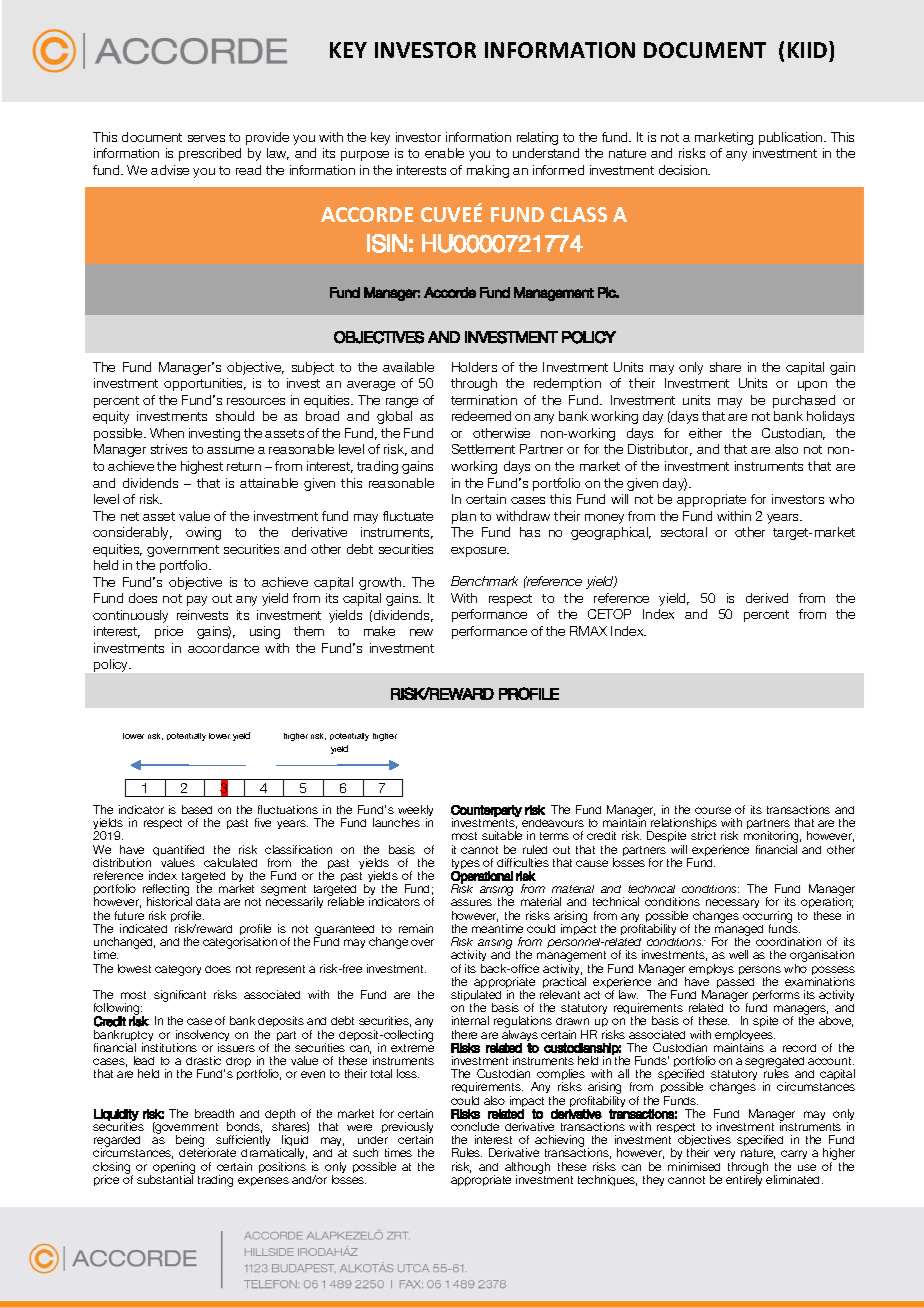 The image size is (924, 1308). Describe the element at coordinates (471, 902) in the image. I see `assures` at that location.
